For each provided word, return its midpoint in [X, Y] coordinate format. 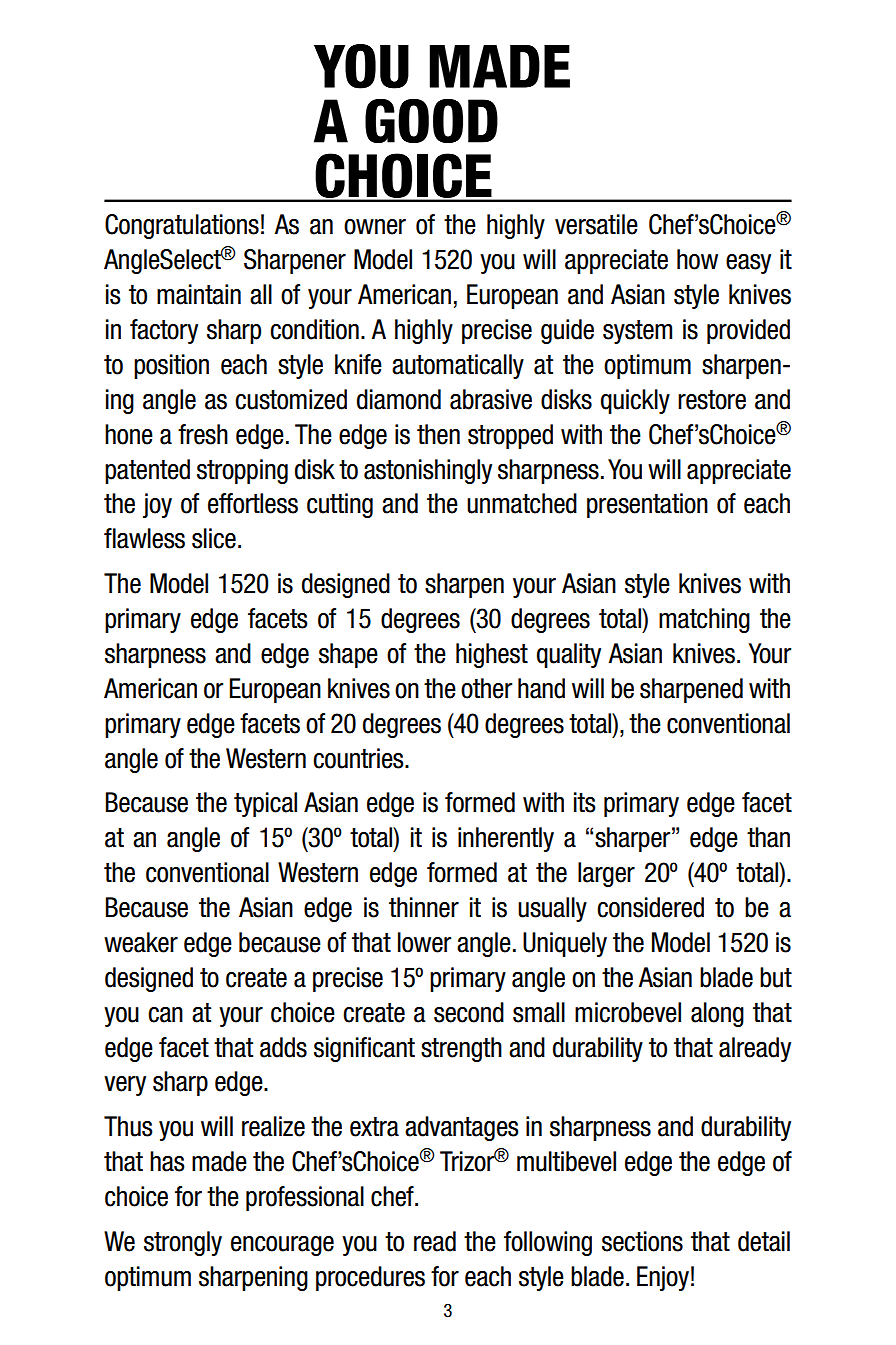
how [697, 259]
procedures [370, 1278]
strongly [183, 1243]
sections [642, 1241]
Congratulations [182, 226]
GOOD [431, 121]
